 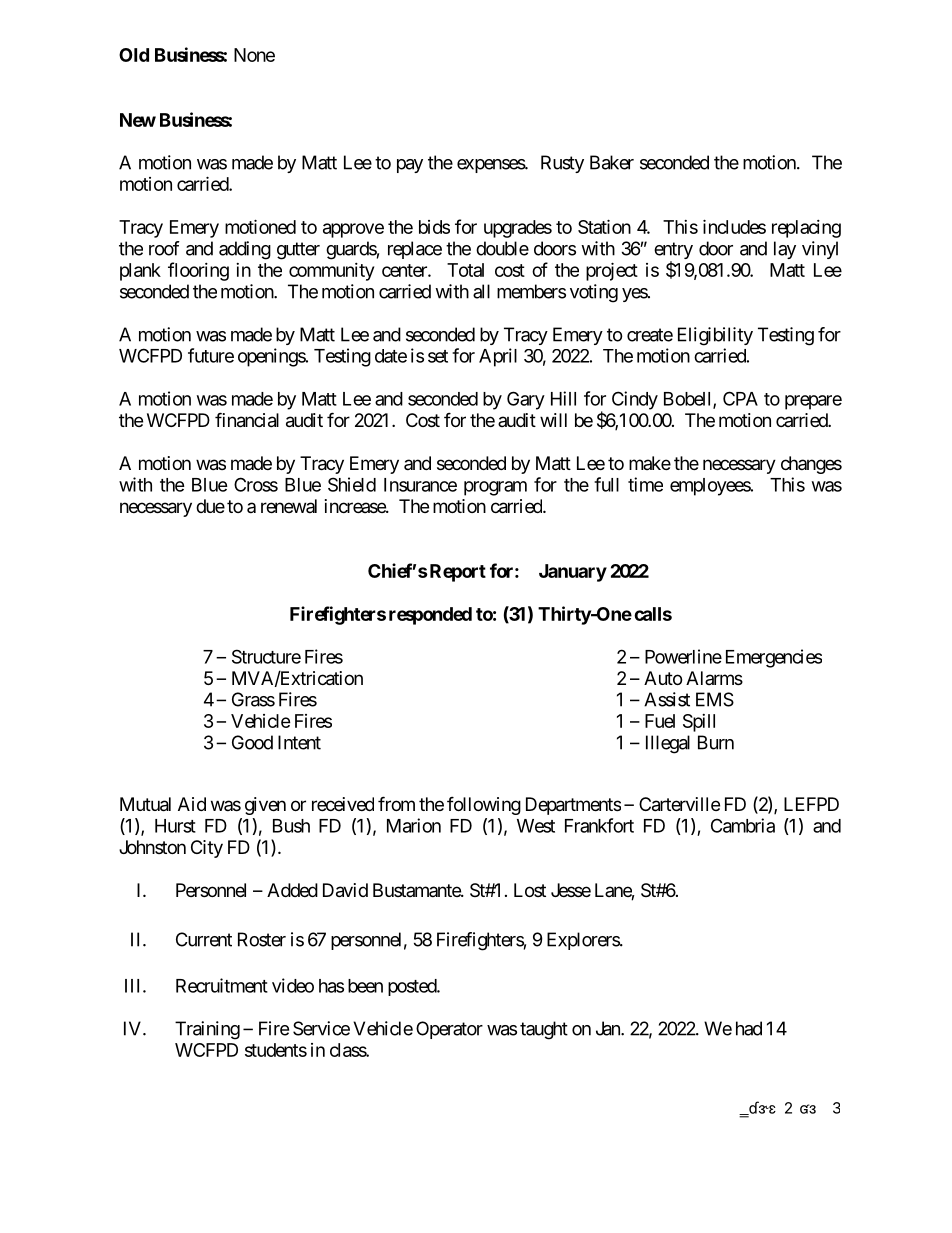 What do you see at coordinates (449, 1030) in the document?
I see `Operator` at bounding box center [449, 1030].
